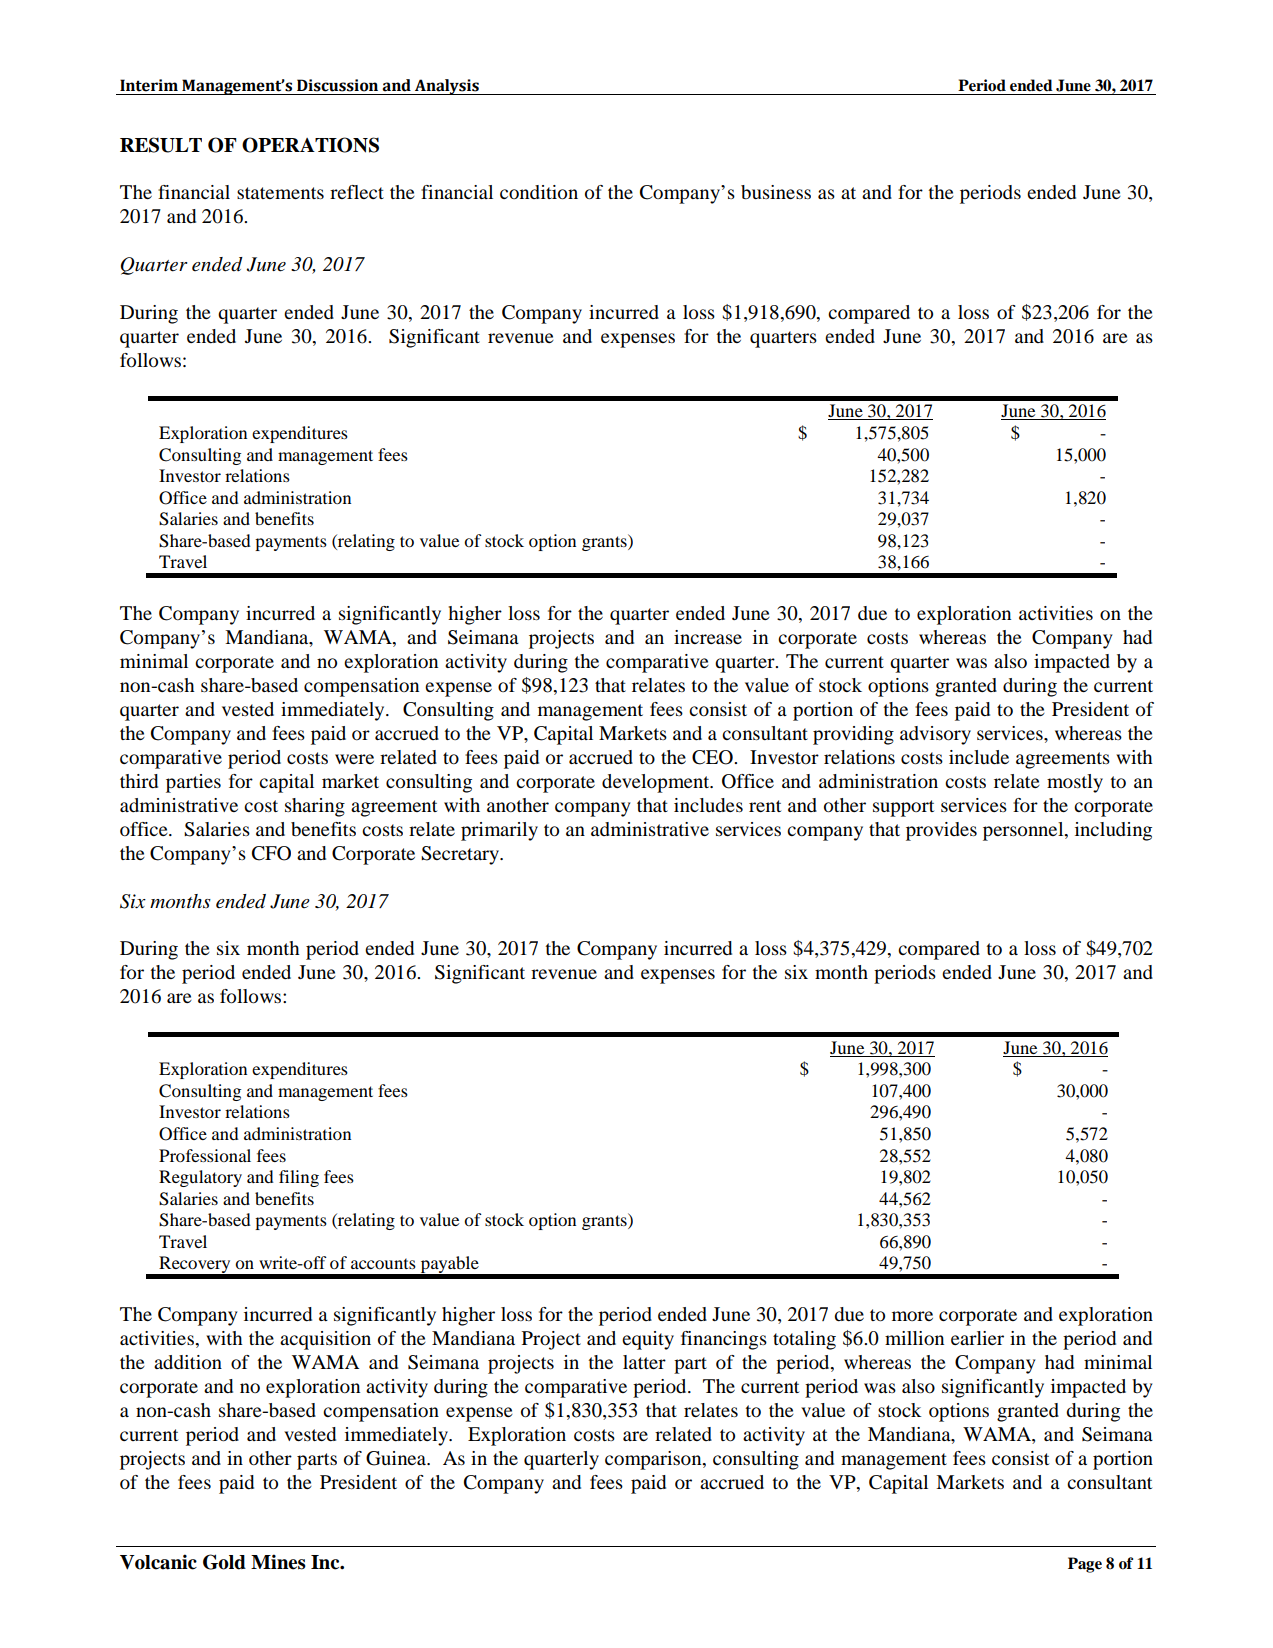 This page has width=1273, height=1648. I want to click on advisory, so click(935, 735).
